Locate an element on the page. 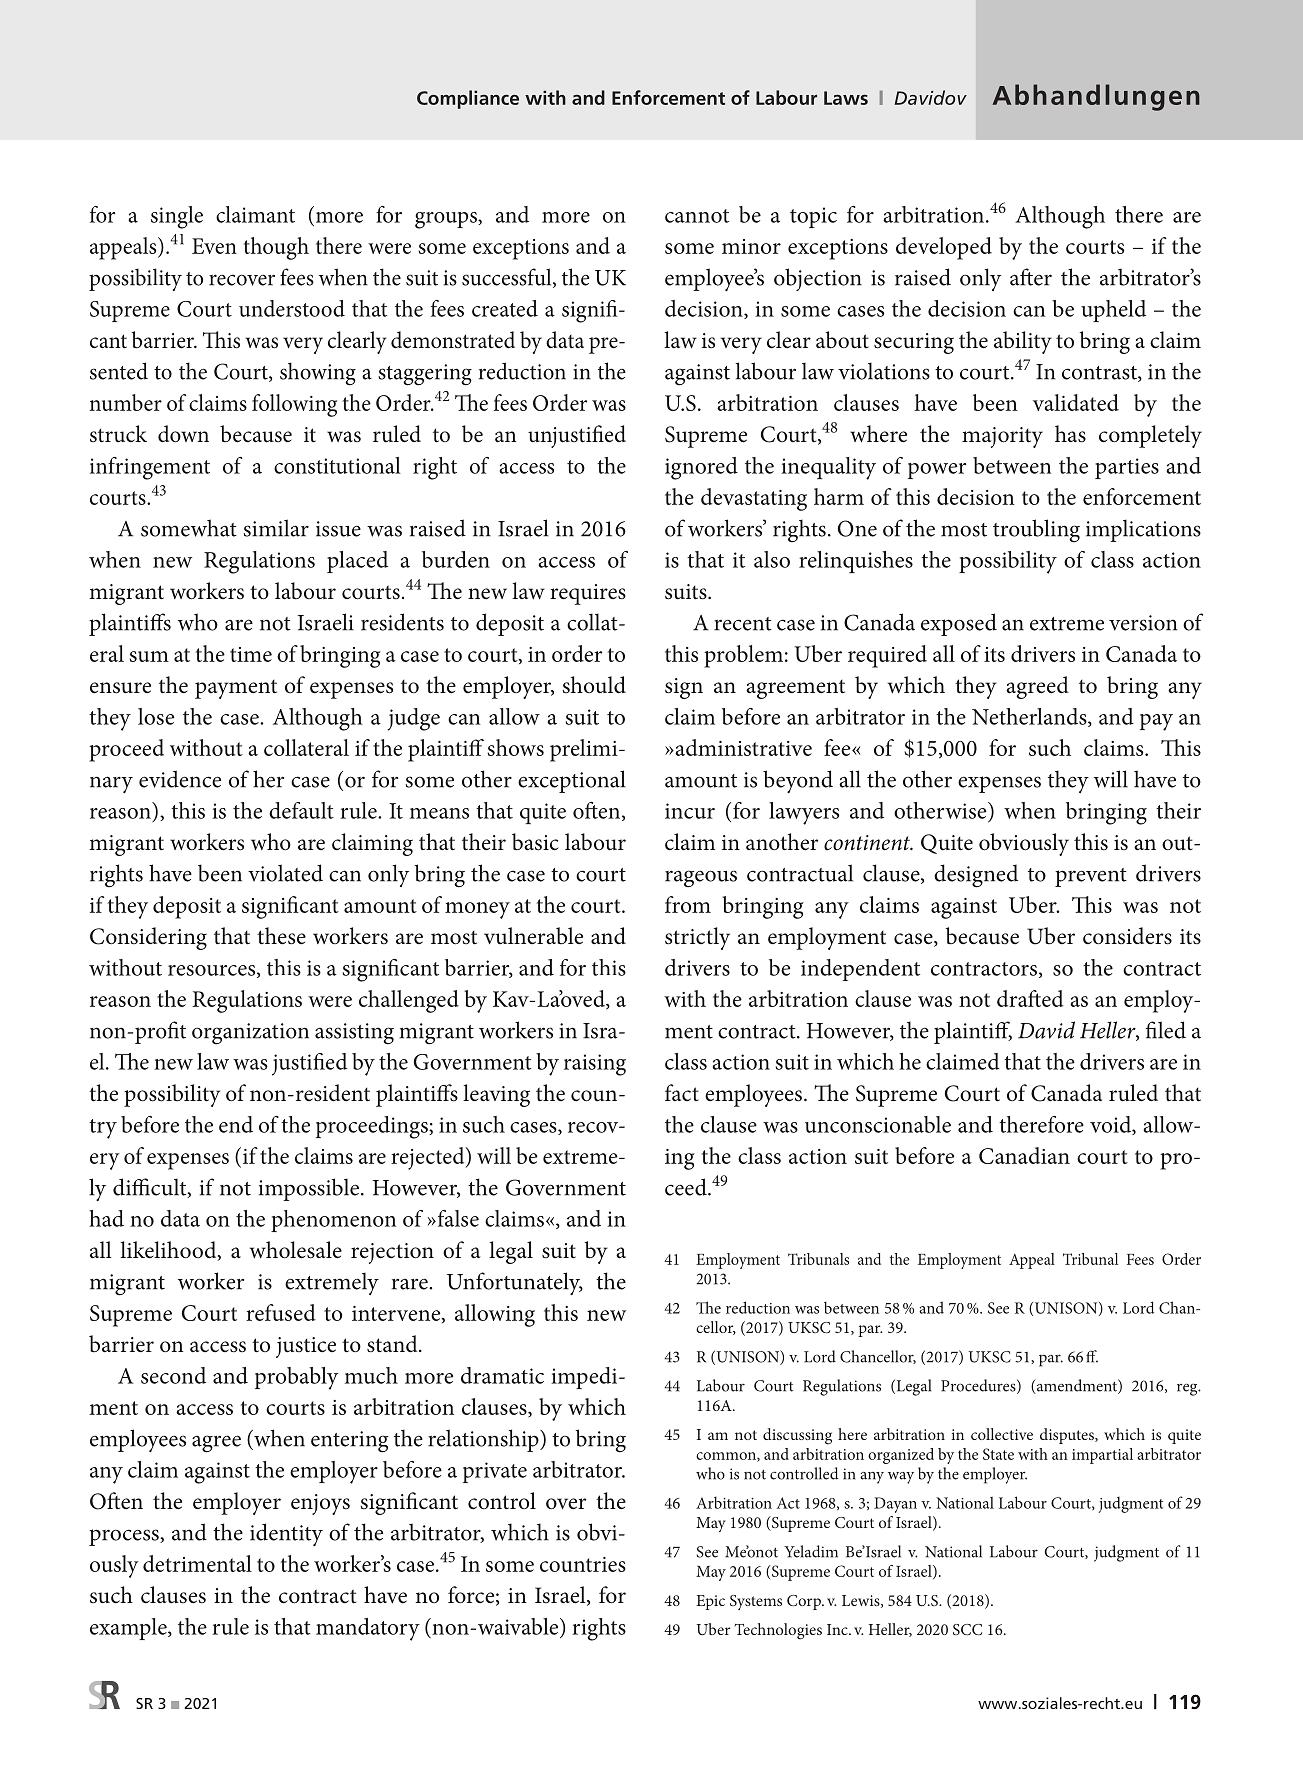 The height and width of the page is (1779, 1303). Epic is located at coordinates (710, 1602).
